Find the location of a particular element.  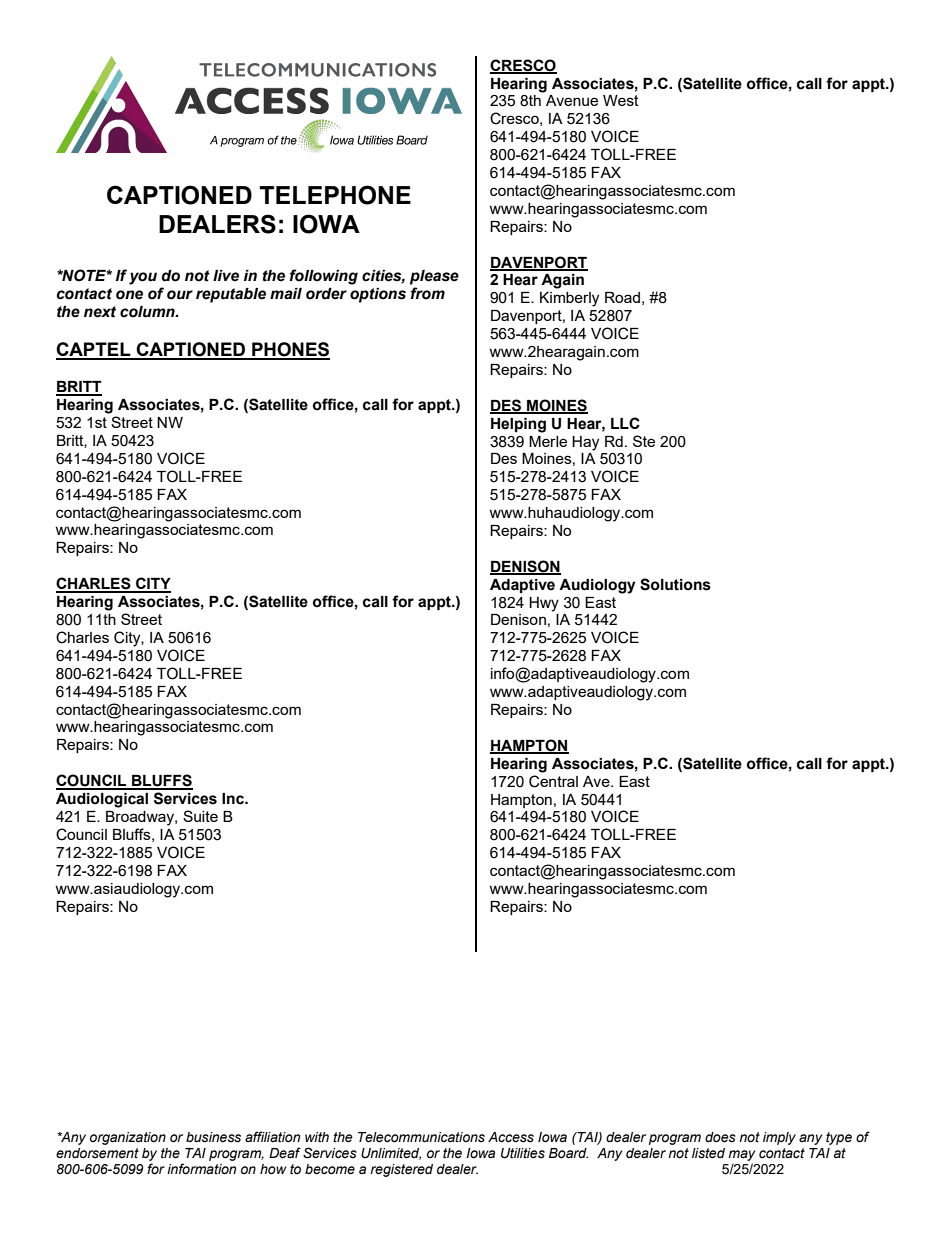

business is located at coordinates (213, 1137).
